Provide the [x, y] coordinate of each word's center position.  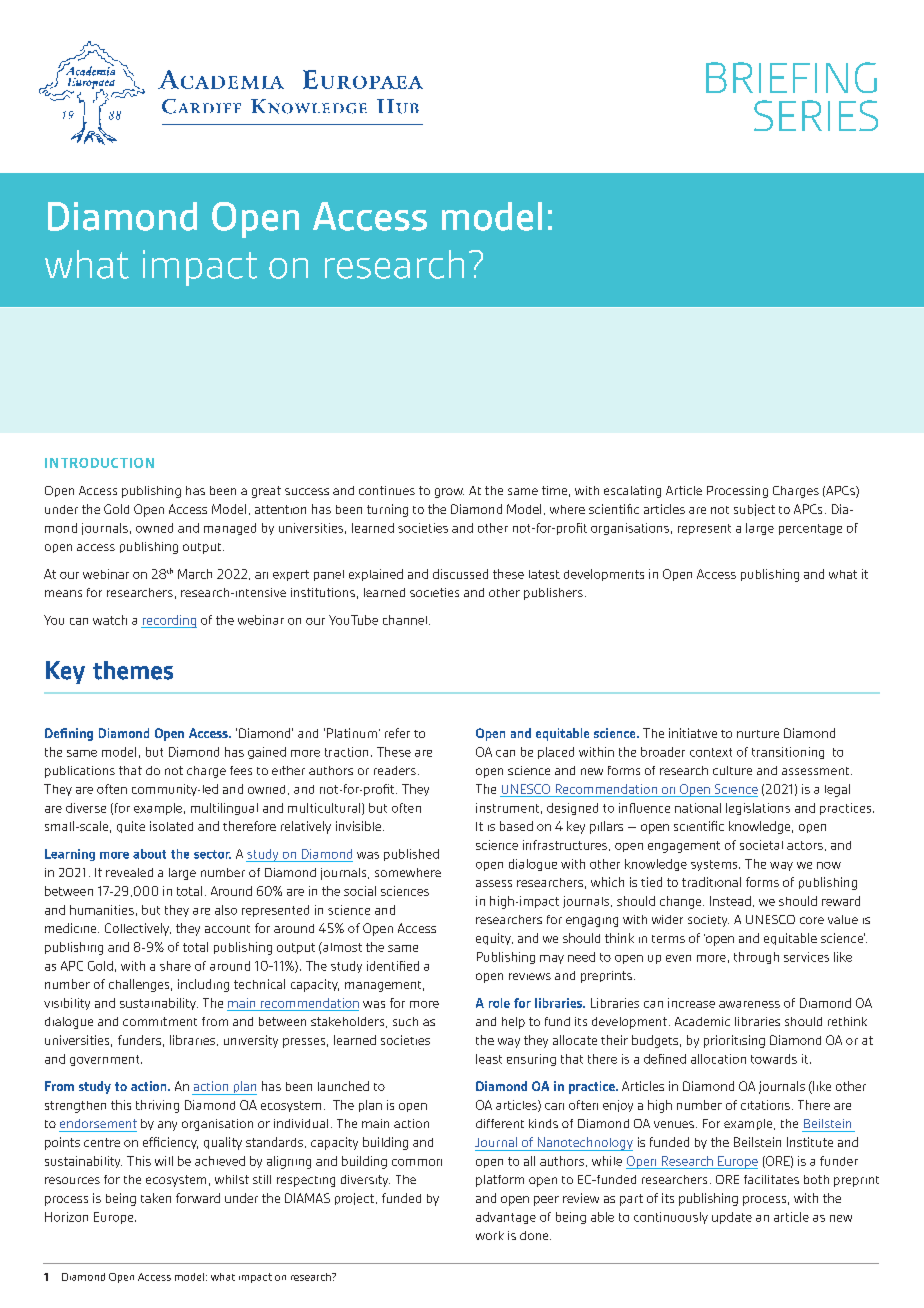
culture [732, 770]
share [175, 966]
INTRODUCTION [99, 463]
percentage [810, 529]
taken [156, 1198]
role [499, 1003]
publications [80, 772]
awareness [749, 1004]
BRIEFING [791, 77]
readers [395, 770]
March [195, 574]
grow [449, 493]
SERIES [816, 115]
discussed [460, 574]
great [266, 492]
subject [754, 510]
